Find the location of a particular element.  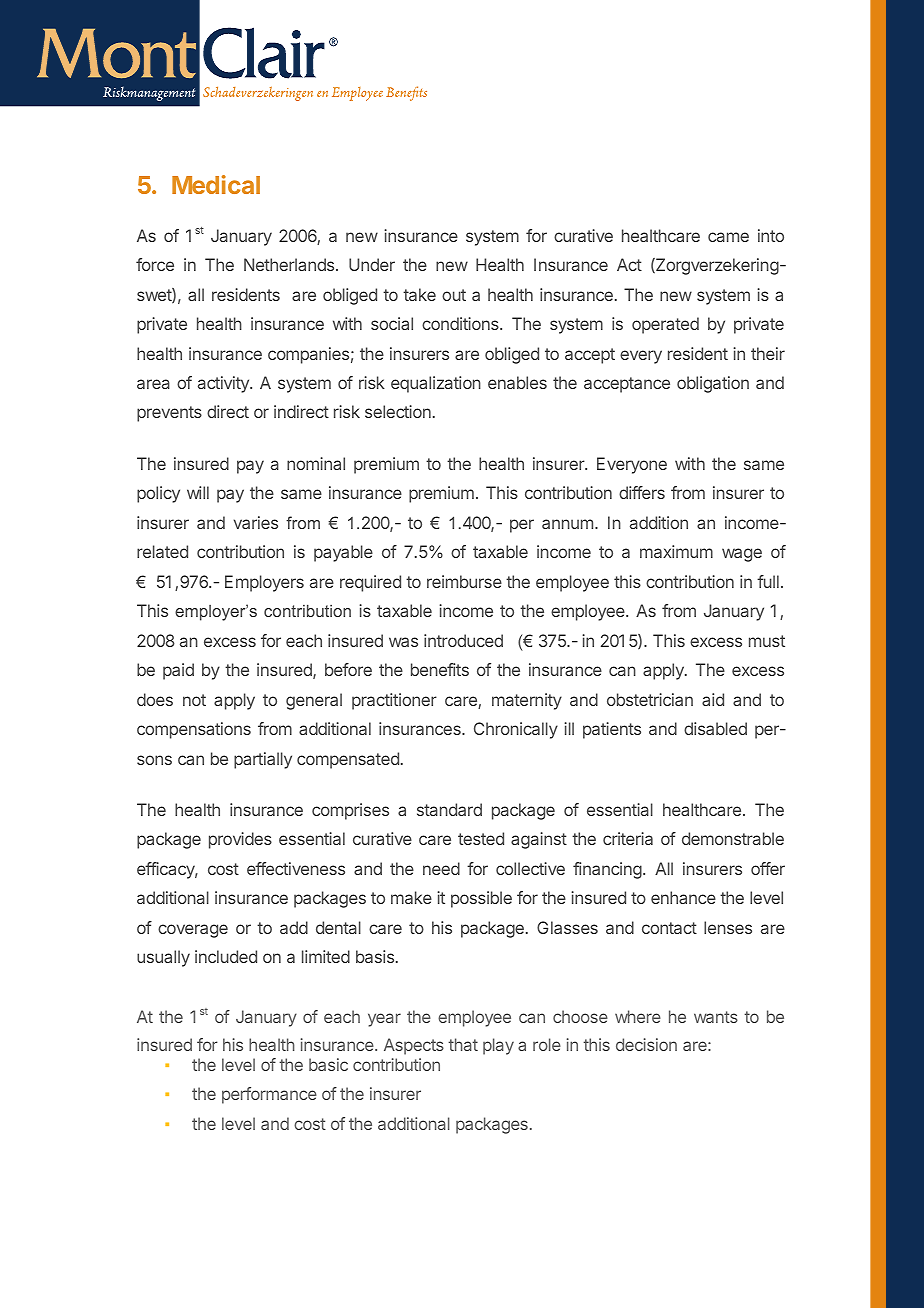

paid is located at coordinates (178, 671).
